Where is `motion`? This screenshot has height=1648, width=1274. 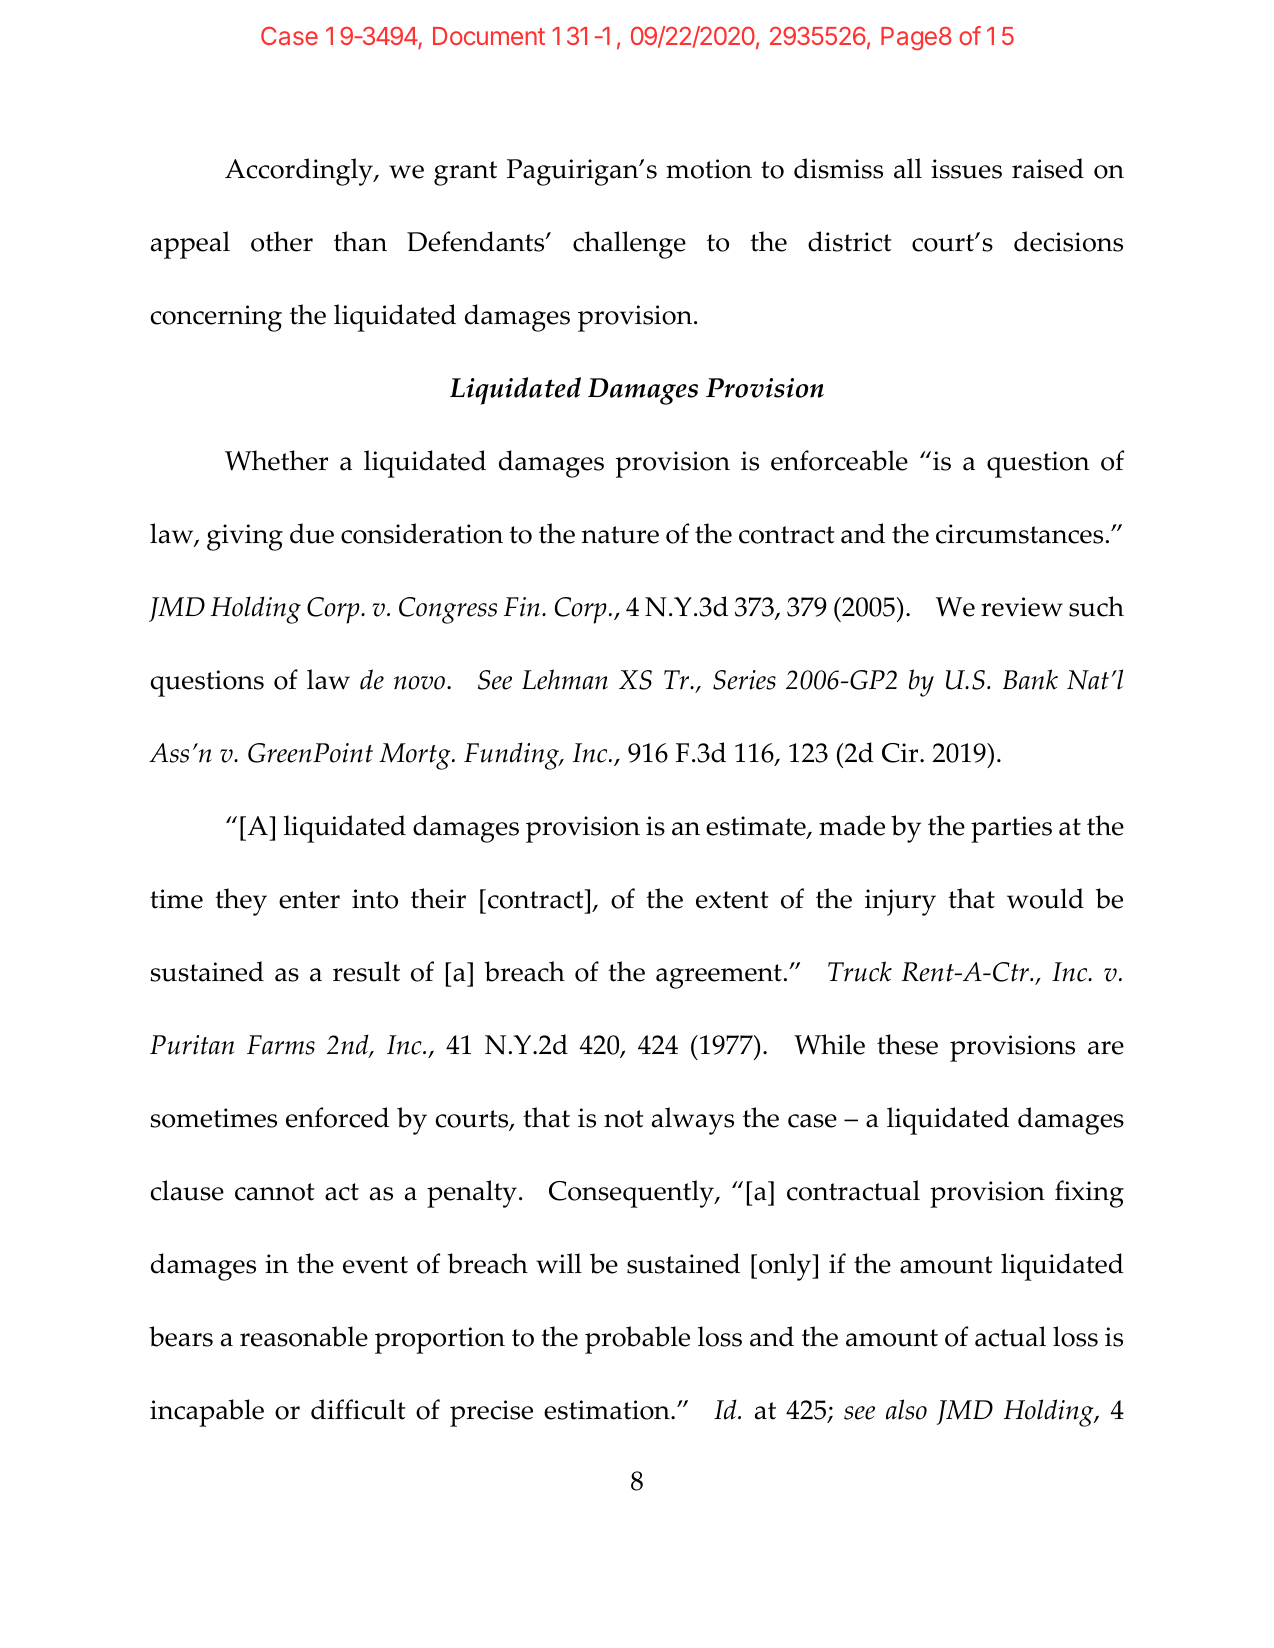
motion is located at coordinates (709, 169).
